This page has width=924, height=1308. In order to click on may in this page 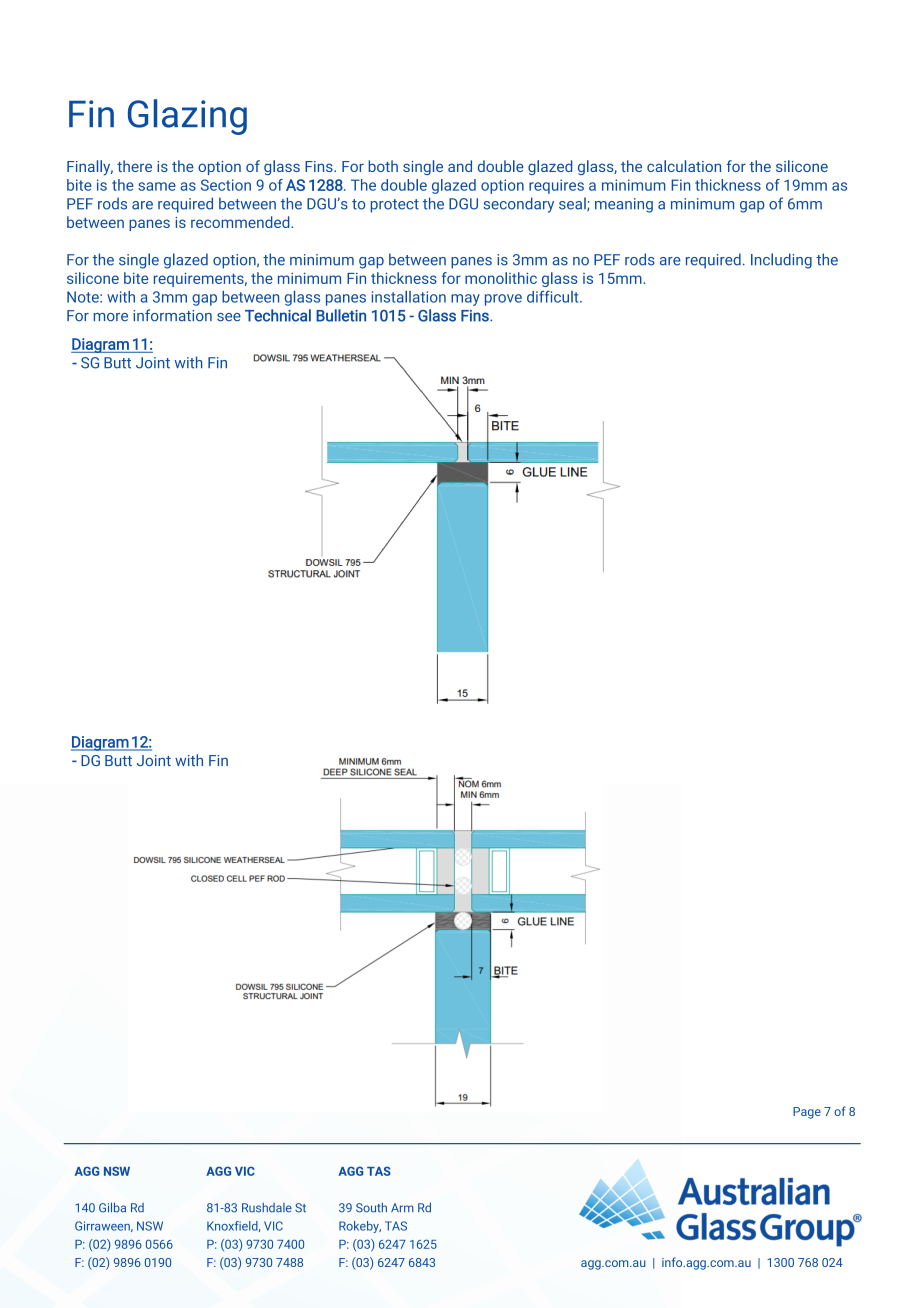, I will do `click(465, 300)`.
